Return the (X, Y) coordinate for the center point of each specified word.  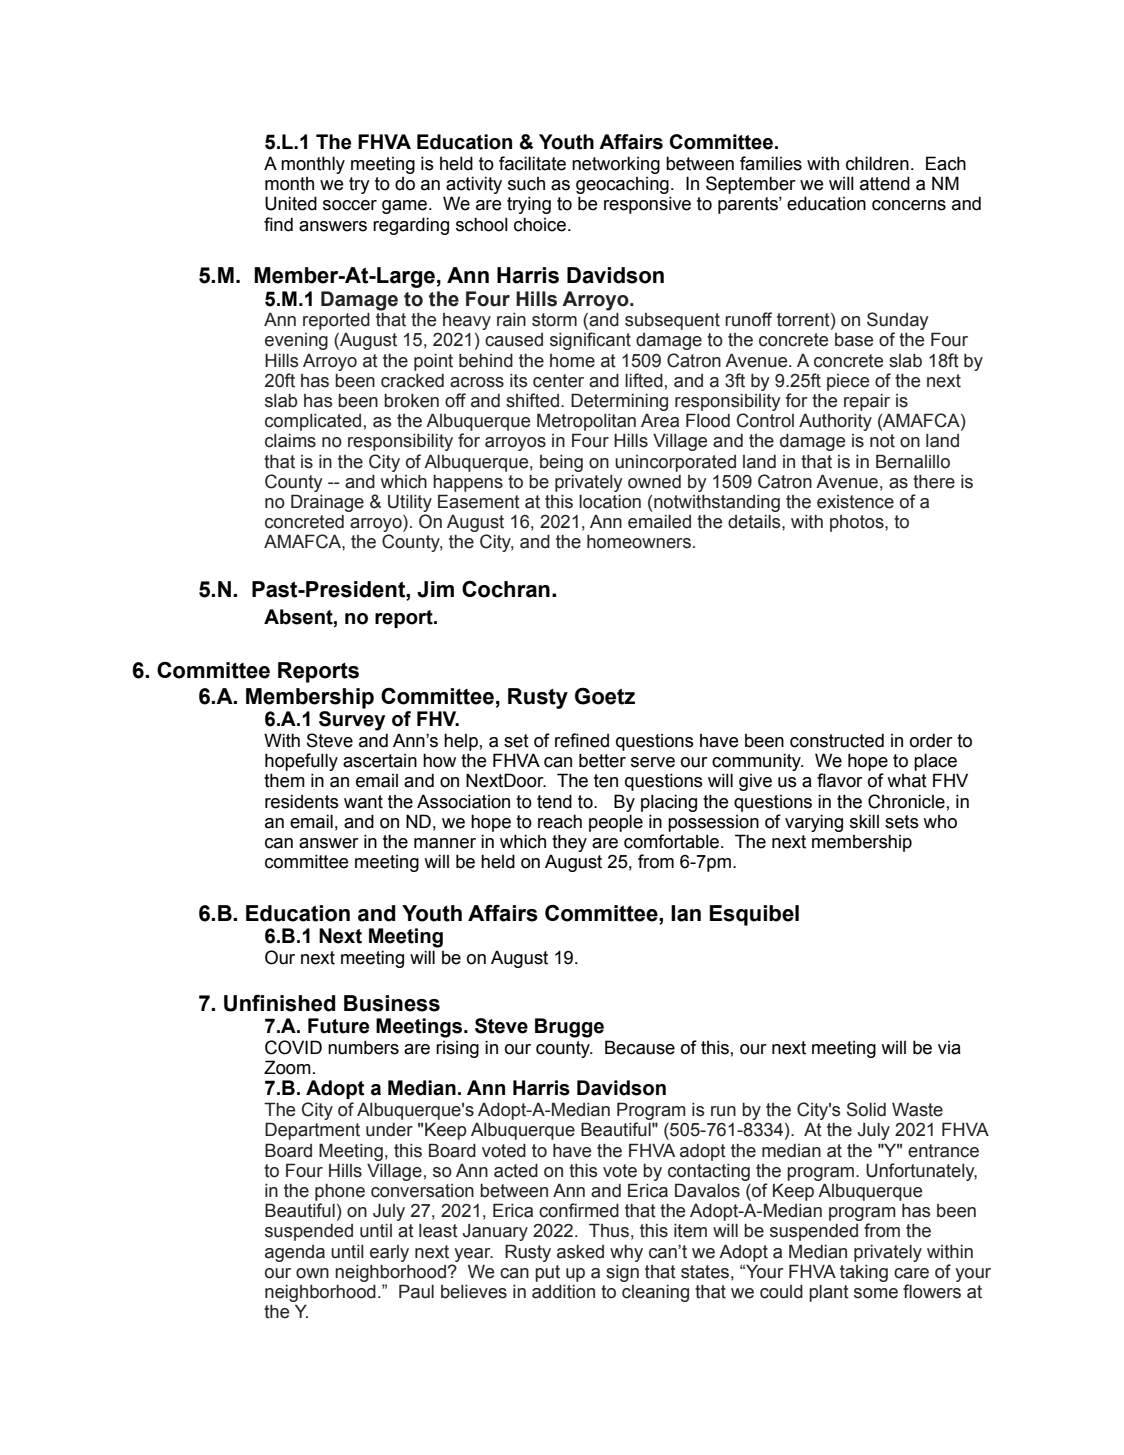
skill (864, 821)
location (610, 502)
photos (858, 523)
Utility (410, 503)
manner (445, 843)
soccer (350, 205)
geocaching (623, 187)
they (569, 843)
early (389, 1253)
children (877, 163)
